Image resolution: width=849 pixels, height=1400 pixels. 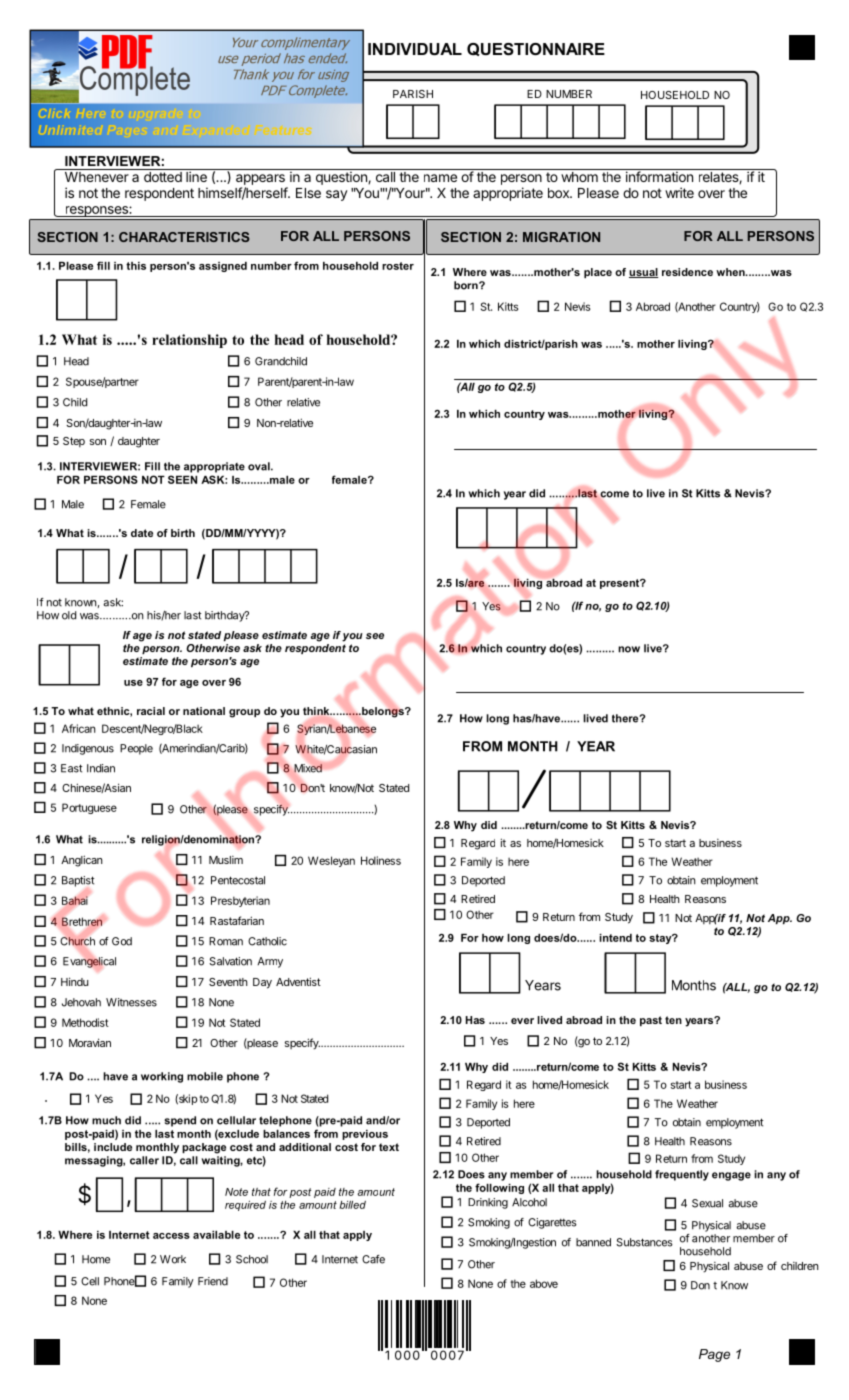 What do you see at coordinates (182, 479) in the screenshot?
I see `SEEN` at bounding box center [182, 479].
